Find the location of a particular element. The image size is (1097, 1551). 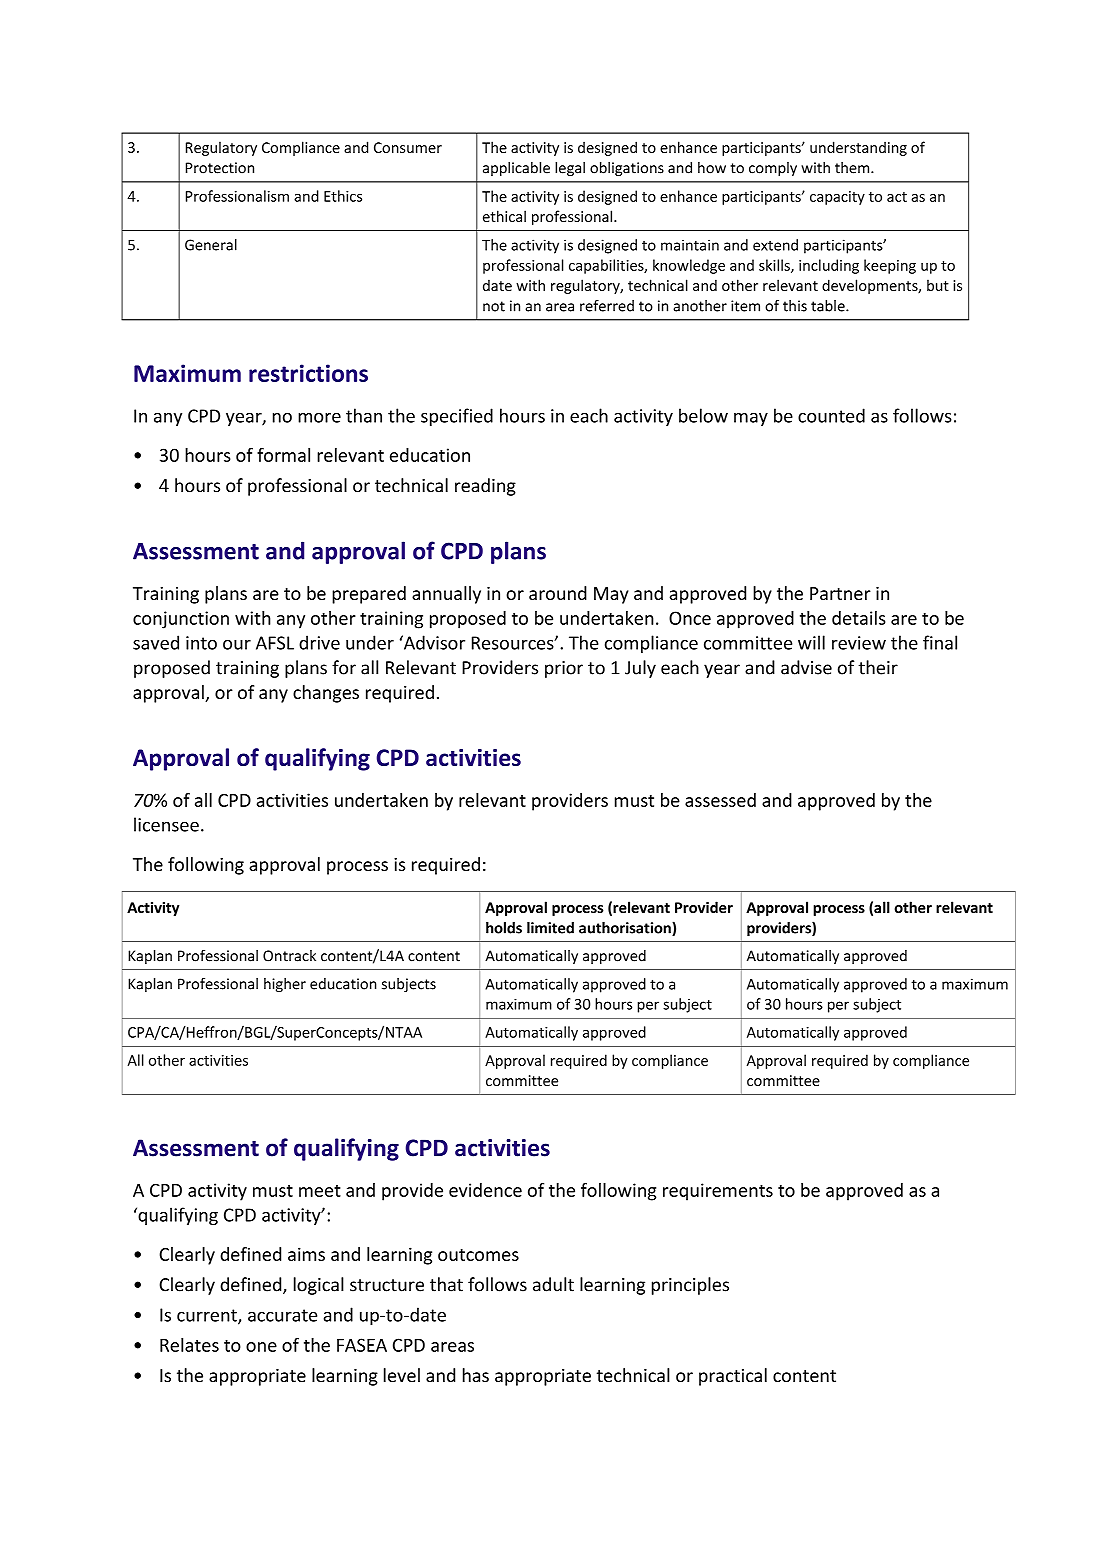

practical is located at coordinates (733, 1377).
